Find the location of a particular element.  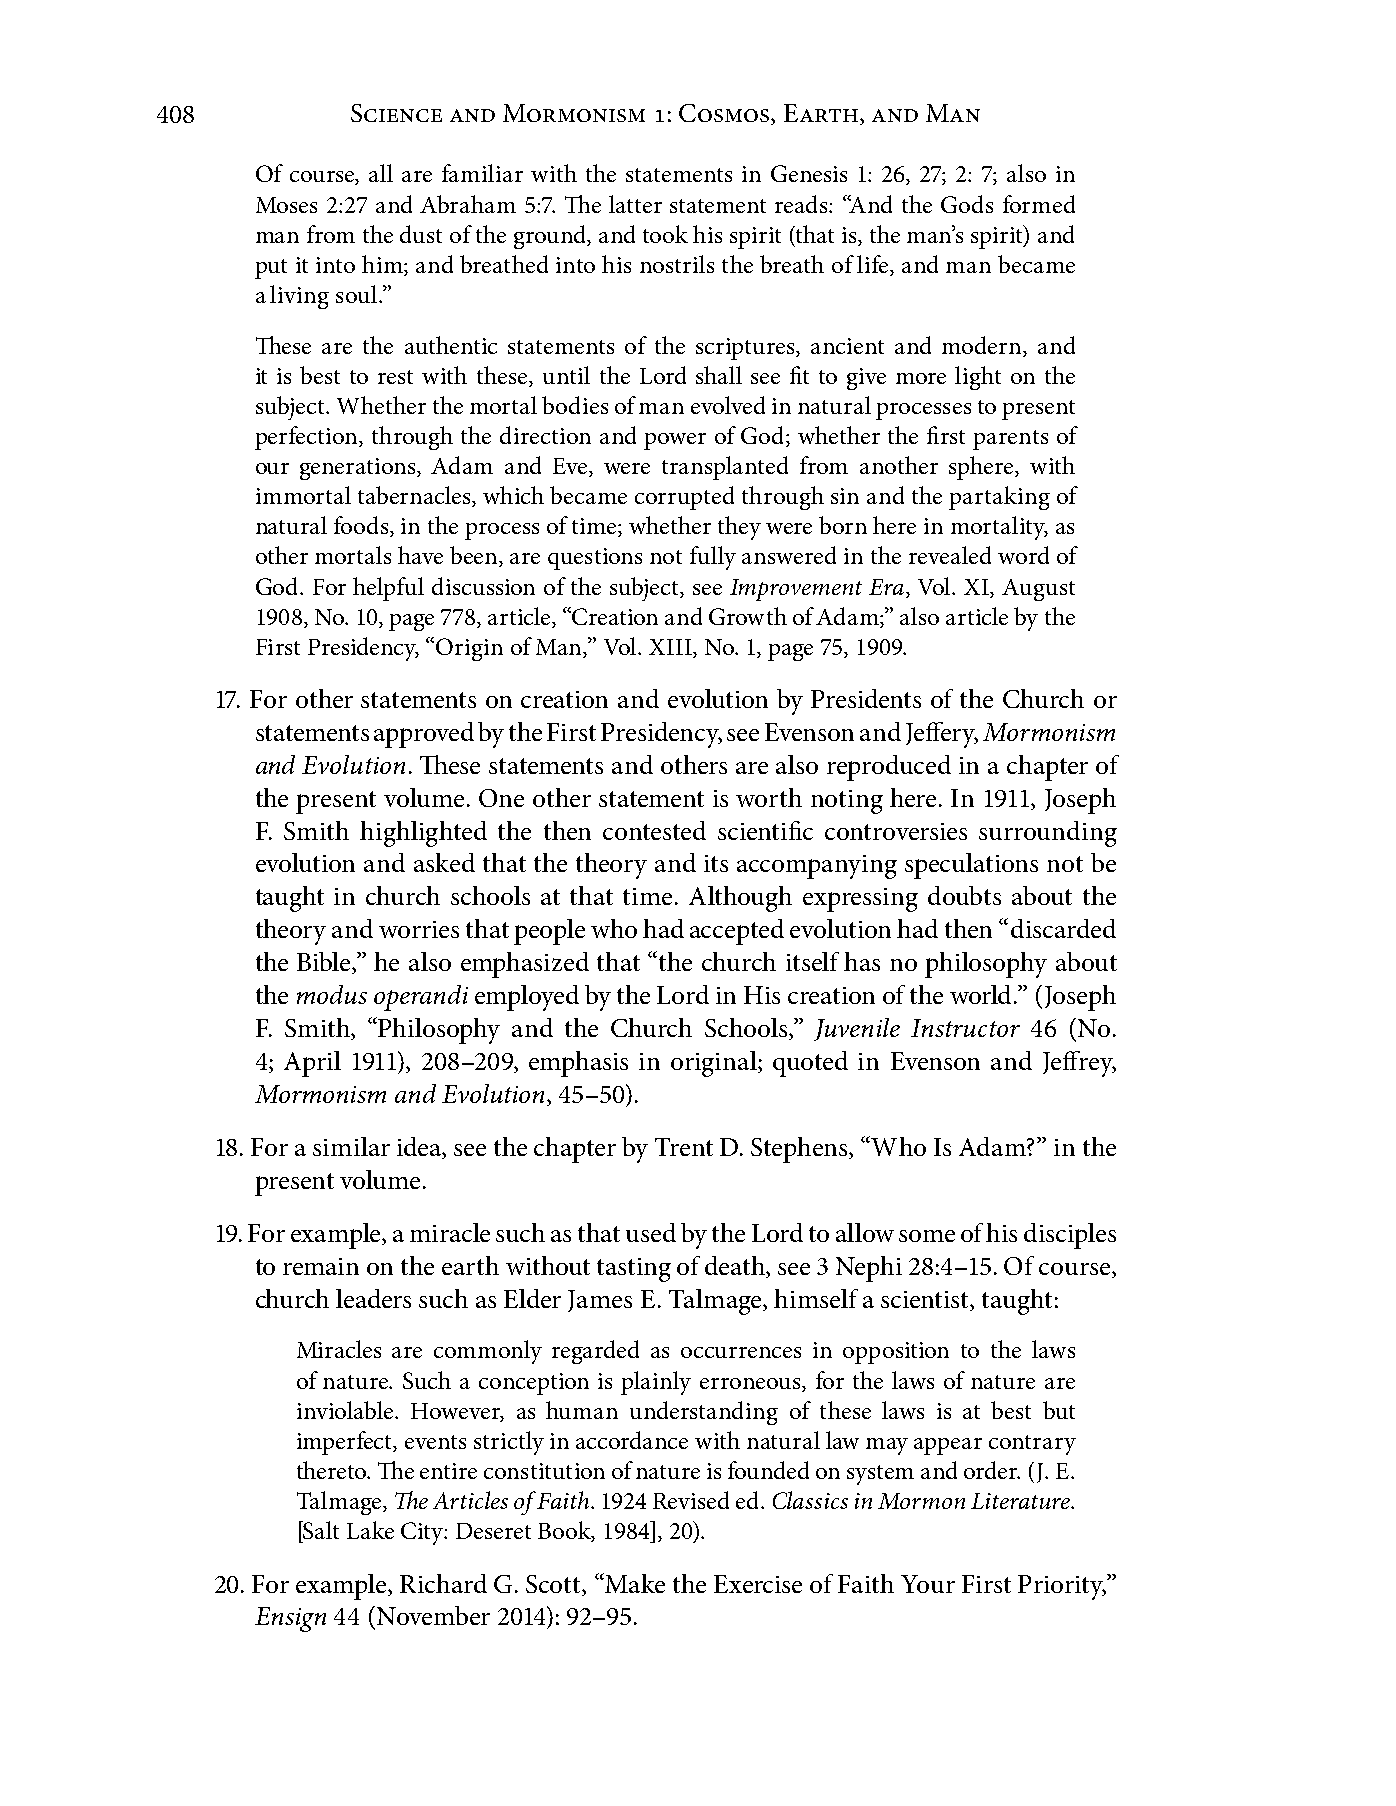

helpful is located at coordinates (388, 589).
